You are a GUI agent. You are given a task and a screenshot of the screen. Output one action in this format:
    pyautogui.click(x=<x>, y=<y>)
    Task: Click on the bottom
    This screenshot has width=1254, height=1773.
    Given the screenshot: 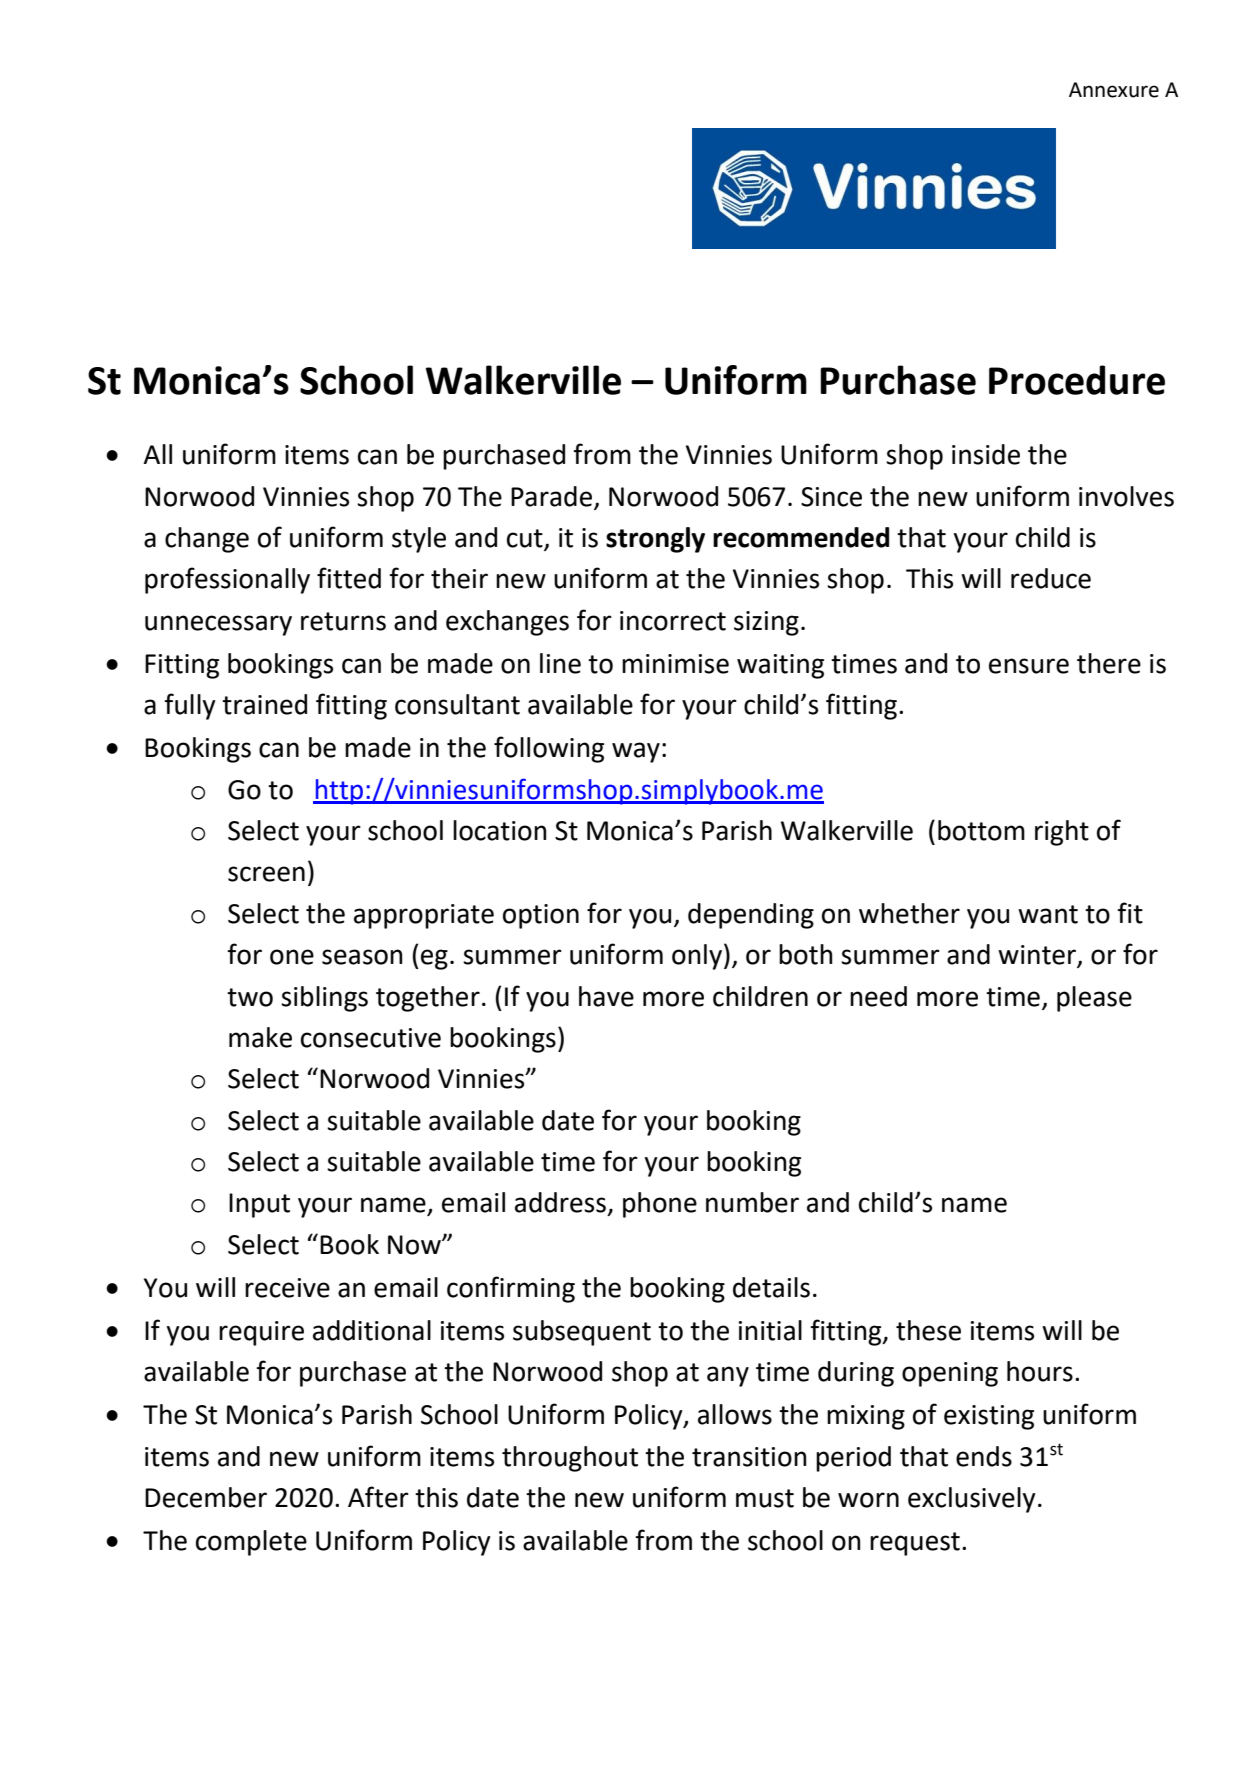 What is the action you would take?
    pyautogui.click(x=981, y=830)
